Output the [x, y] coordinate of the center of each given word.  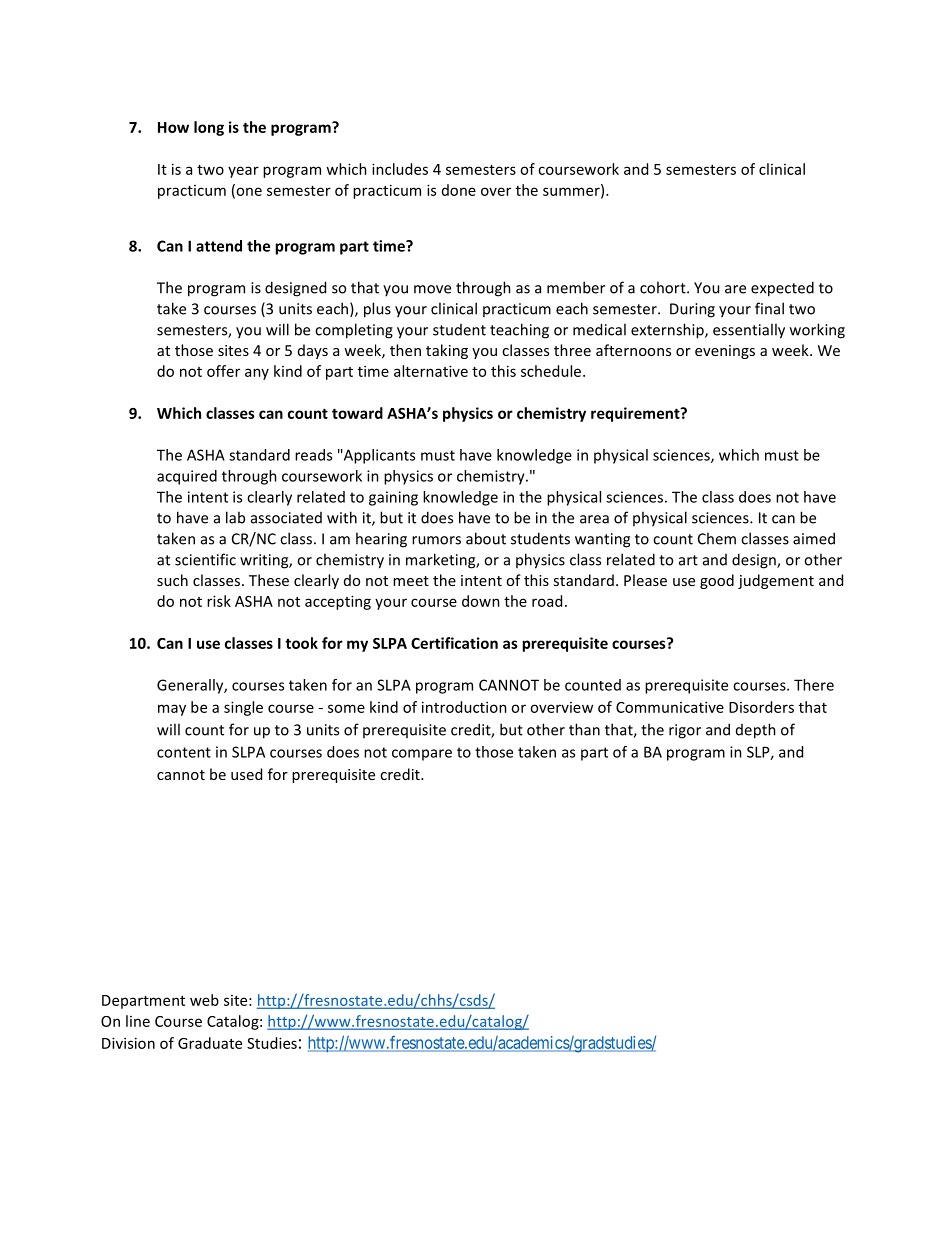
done [459, 190]
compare [422, 755]
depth [756, 731]
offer [223, 371]
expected [782, 289]
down [481, 601]
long [209, 128]
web [204, 1000]
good [717, 581]
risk [219, 601]
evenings [725, 352]
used [246, 774]
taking [447, 351]
